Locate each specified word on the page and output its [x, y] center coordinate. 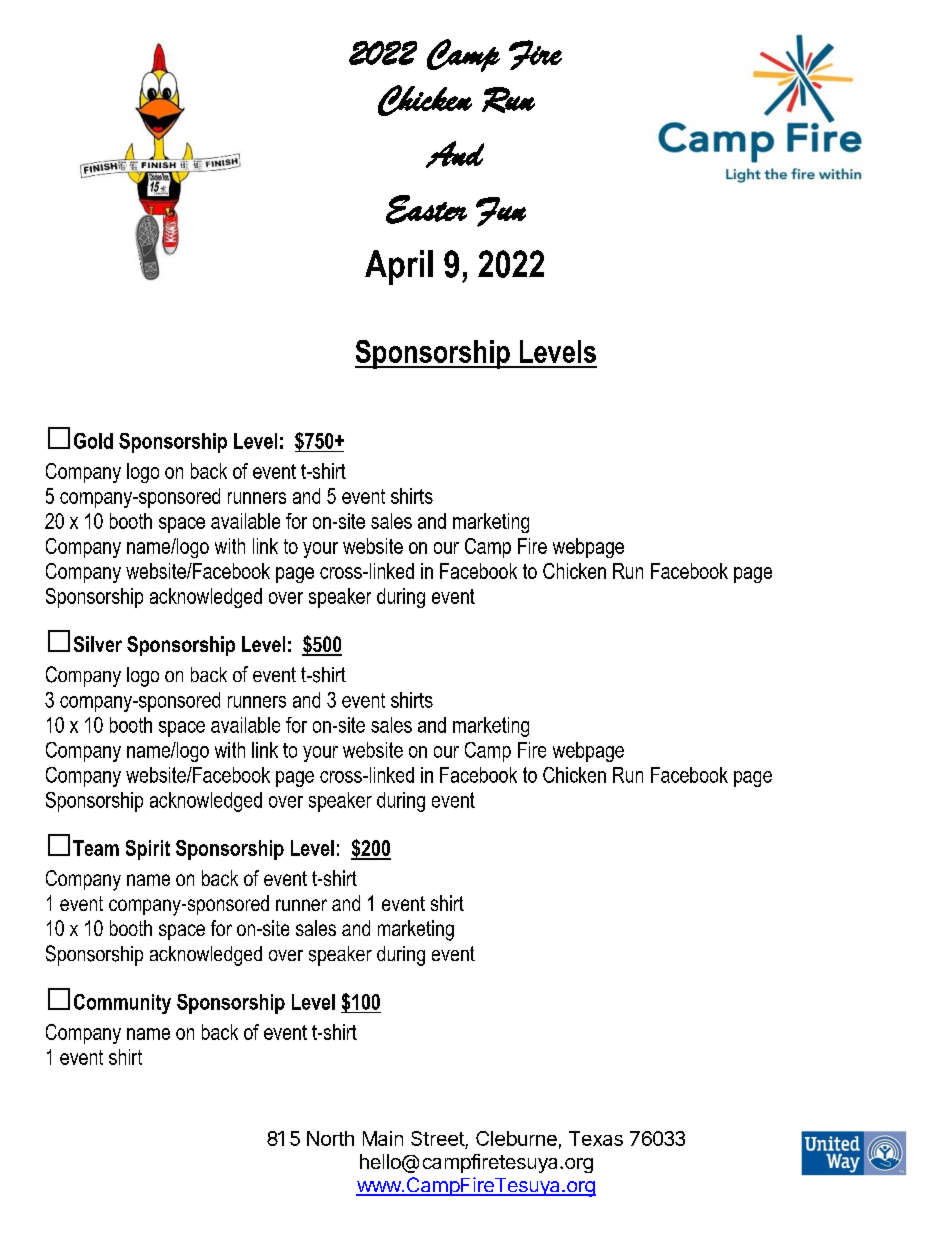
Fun [501, 212]
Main [383, 1138]
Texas [596, 1138]
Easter [426, 209]
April [399, 267]
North [330, 1138]
